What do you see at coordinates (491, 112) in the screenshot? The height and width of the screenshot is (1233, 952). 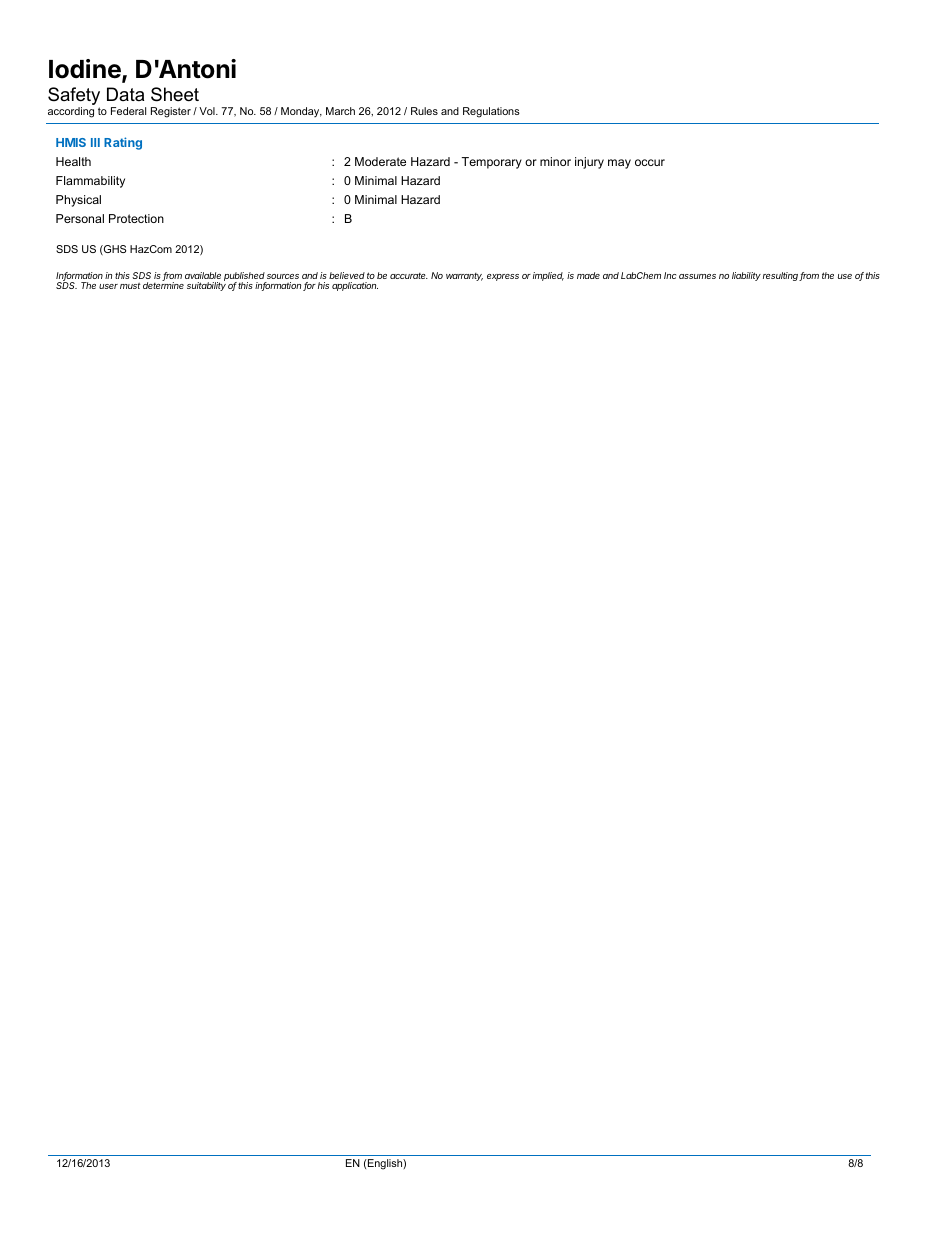 I see `Regulations` at bounding box center [491, 112].
